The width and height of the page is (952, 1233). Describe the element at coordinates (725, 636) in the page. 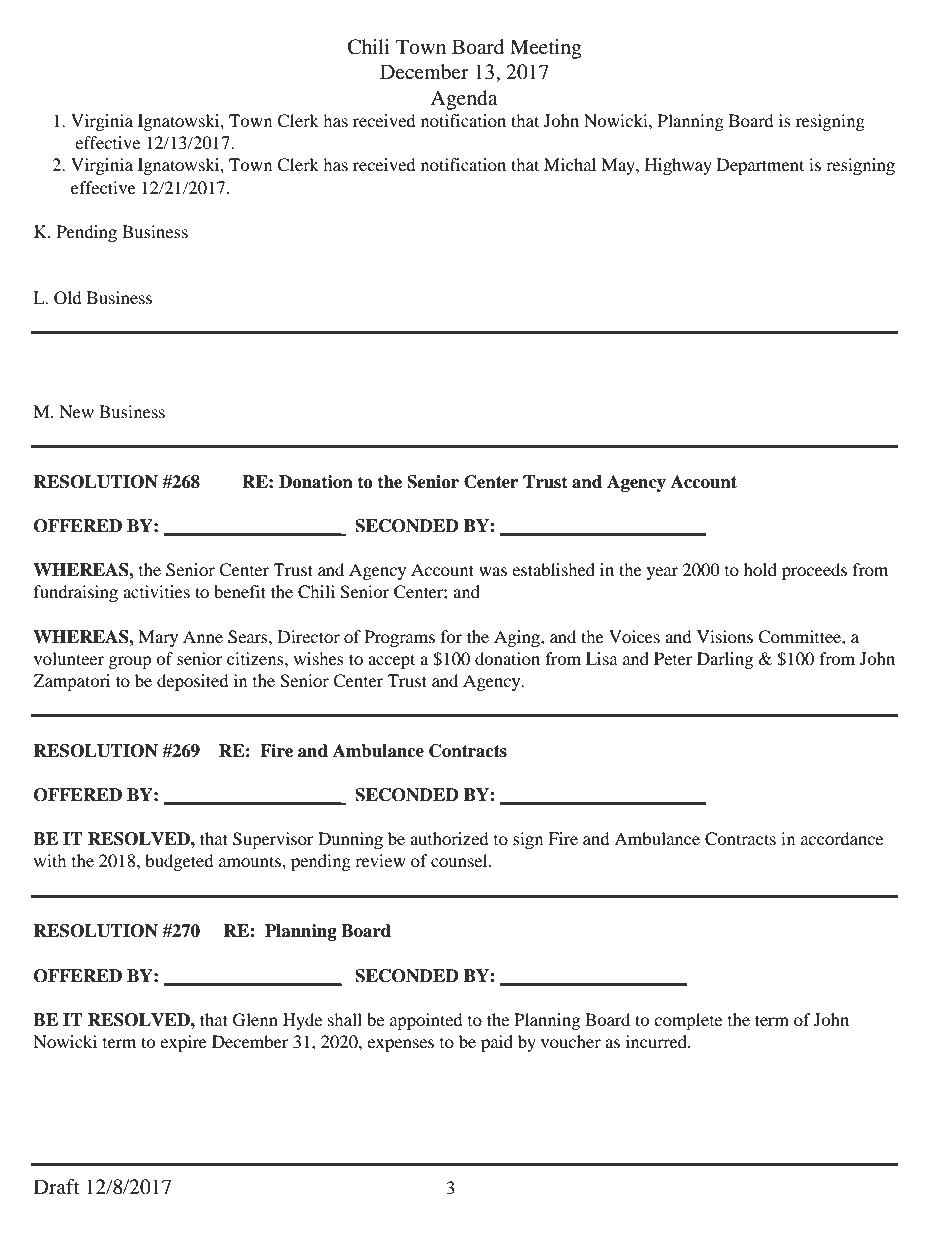

I see `Visions` at that location.
